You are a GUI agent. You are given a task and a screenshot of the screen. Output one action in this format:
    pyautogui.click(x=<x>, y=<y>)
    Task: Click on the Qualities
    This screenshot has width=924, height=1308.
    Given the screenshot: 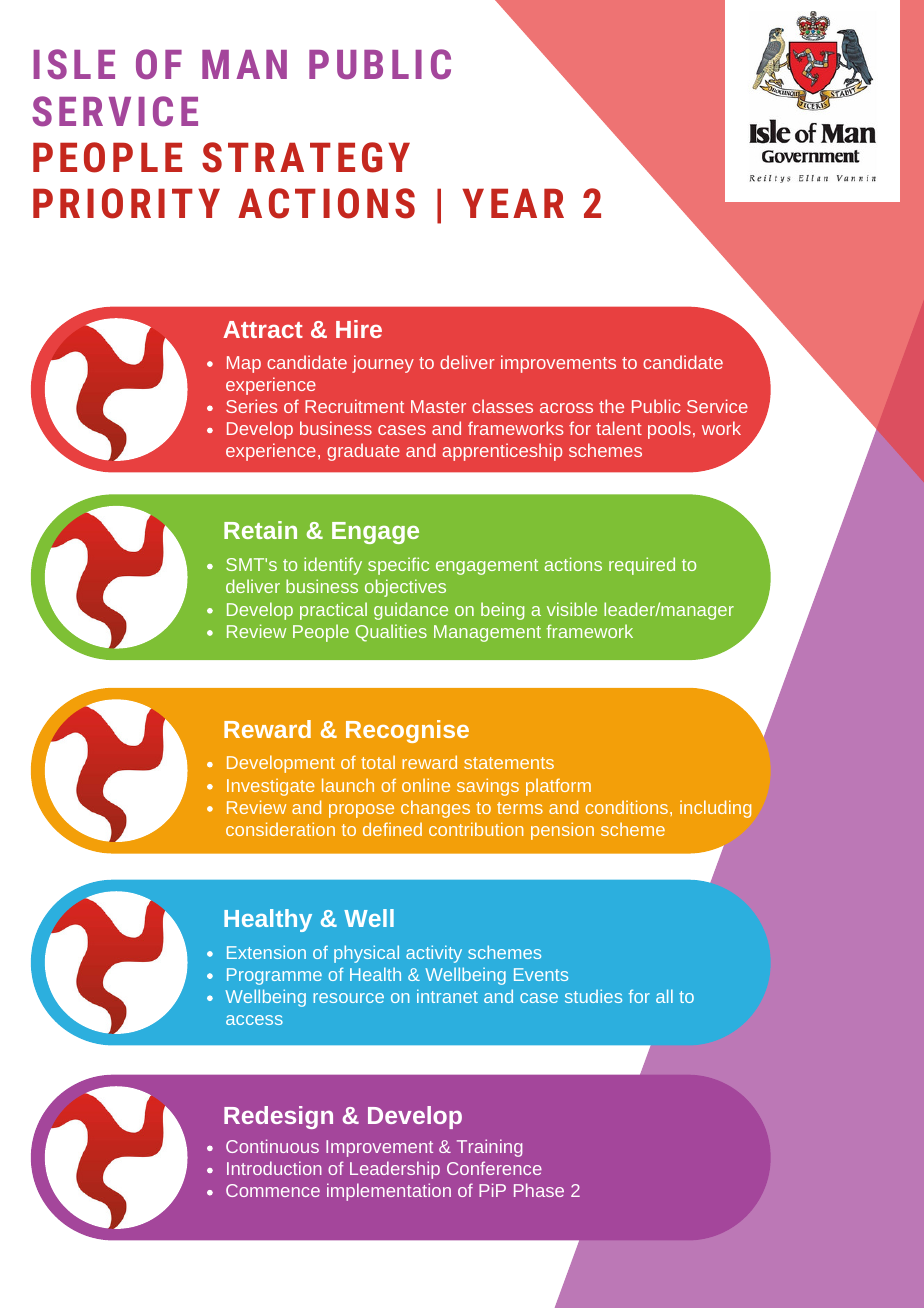 What is the action you would take?
    pyautogui.click(x=391, y=633)
